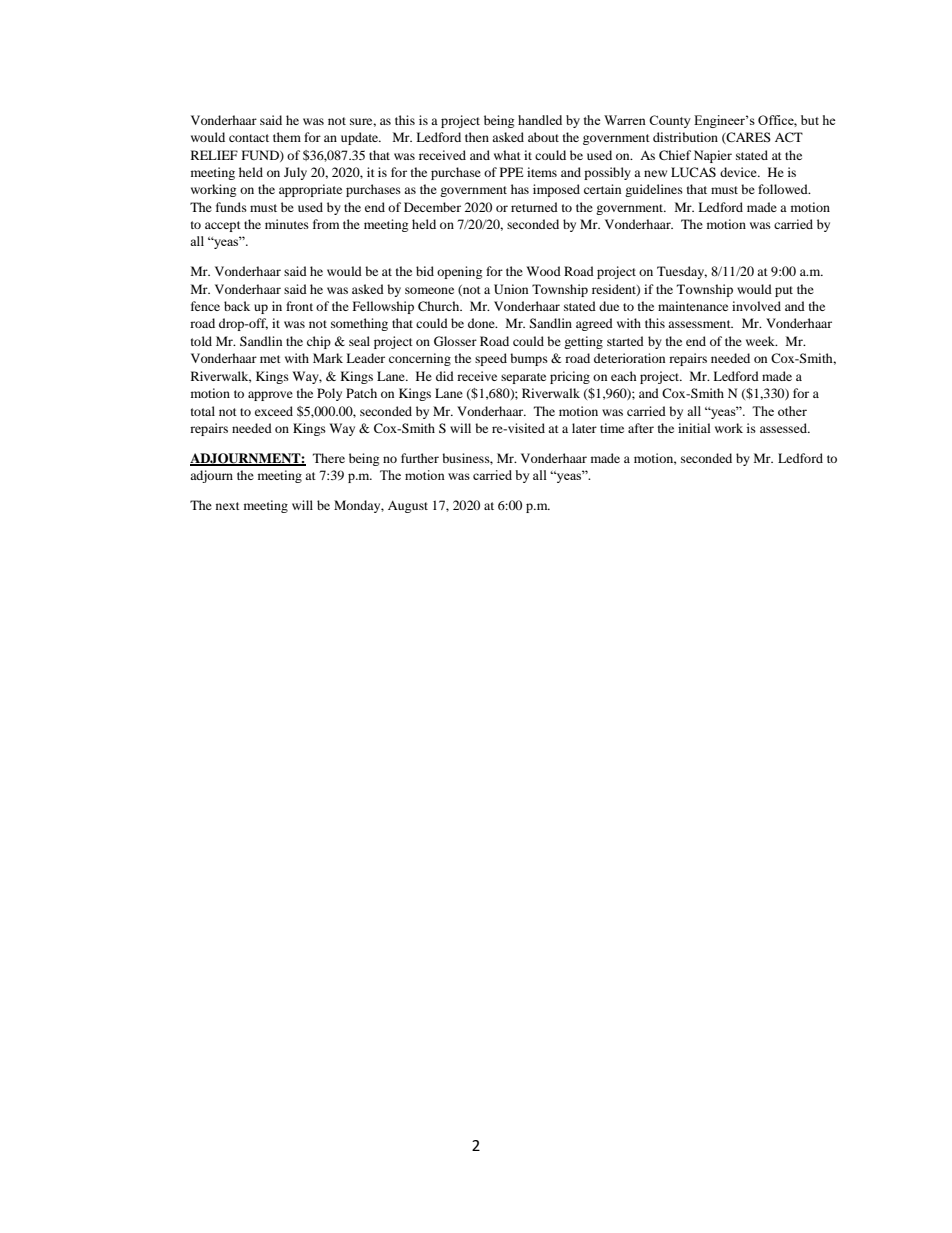 The image size is (952, 1233). I want to click on distribution, so click(685, 137).
